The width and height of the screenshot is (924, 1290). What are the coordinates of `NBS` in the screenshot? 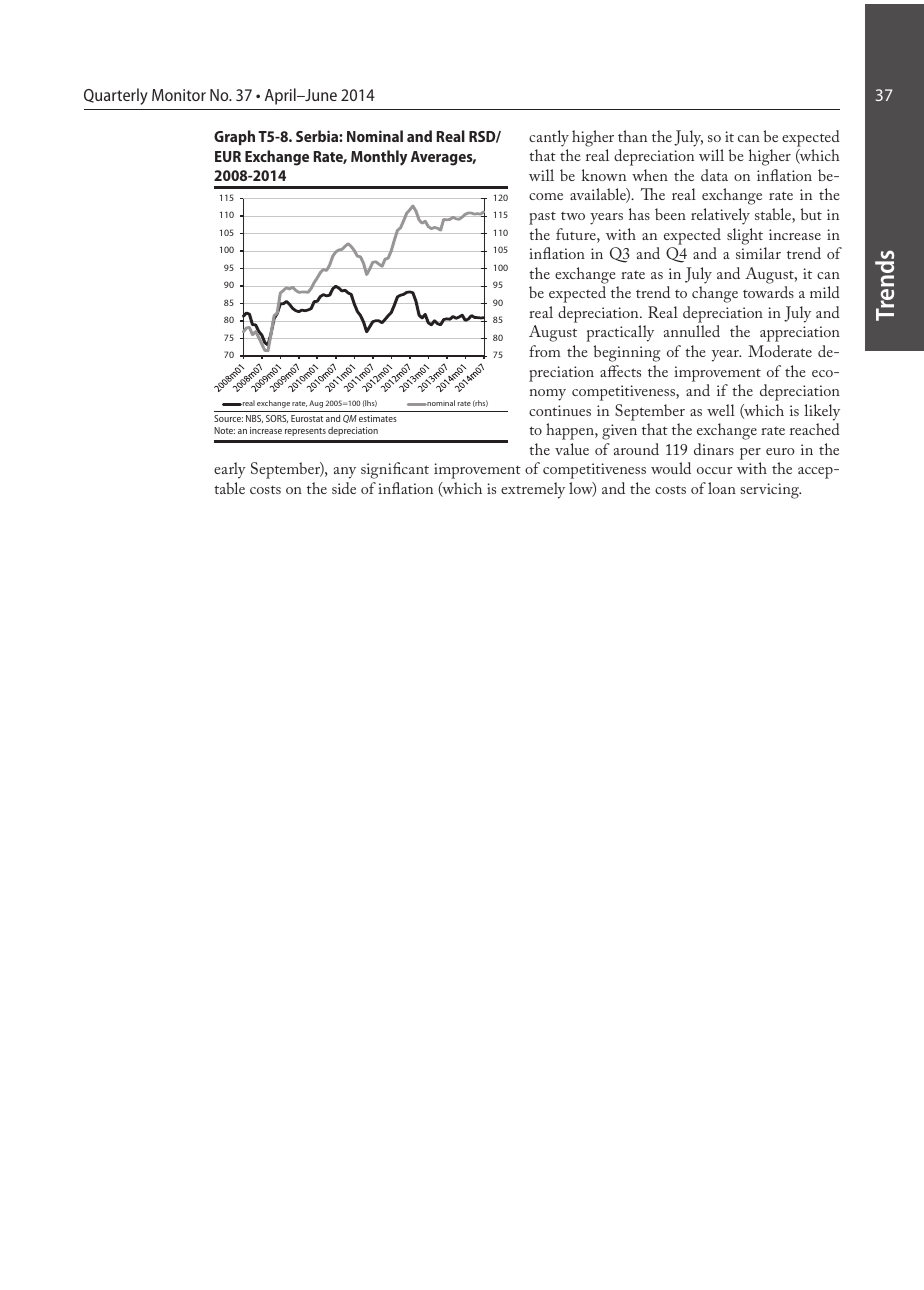 It's located at (254, 419).
